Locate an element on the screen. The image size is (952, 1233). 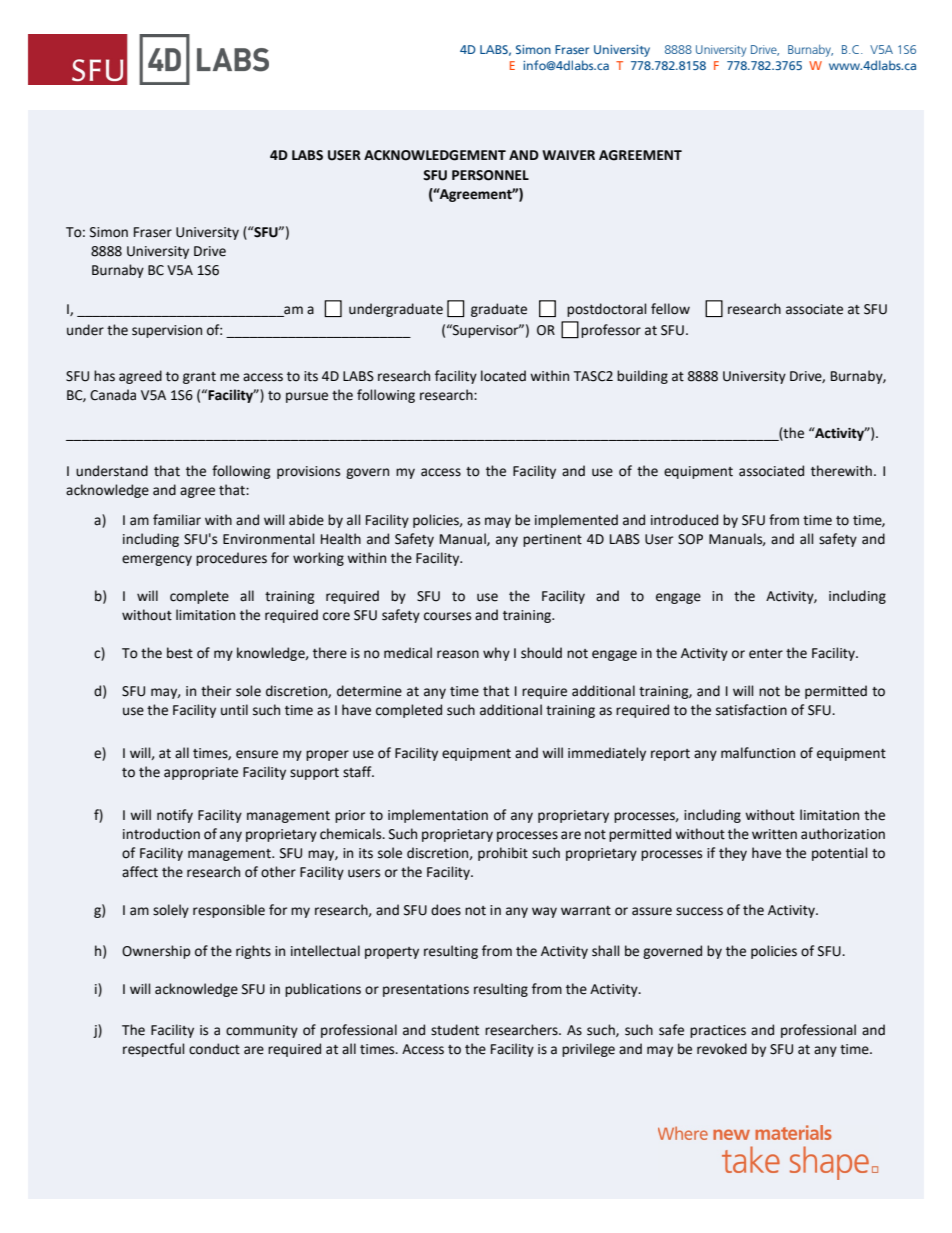
grant is located at coordinates (199, 378).
